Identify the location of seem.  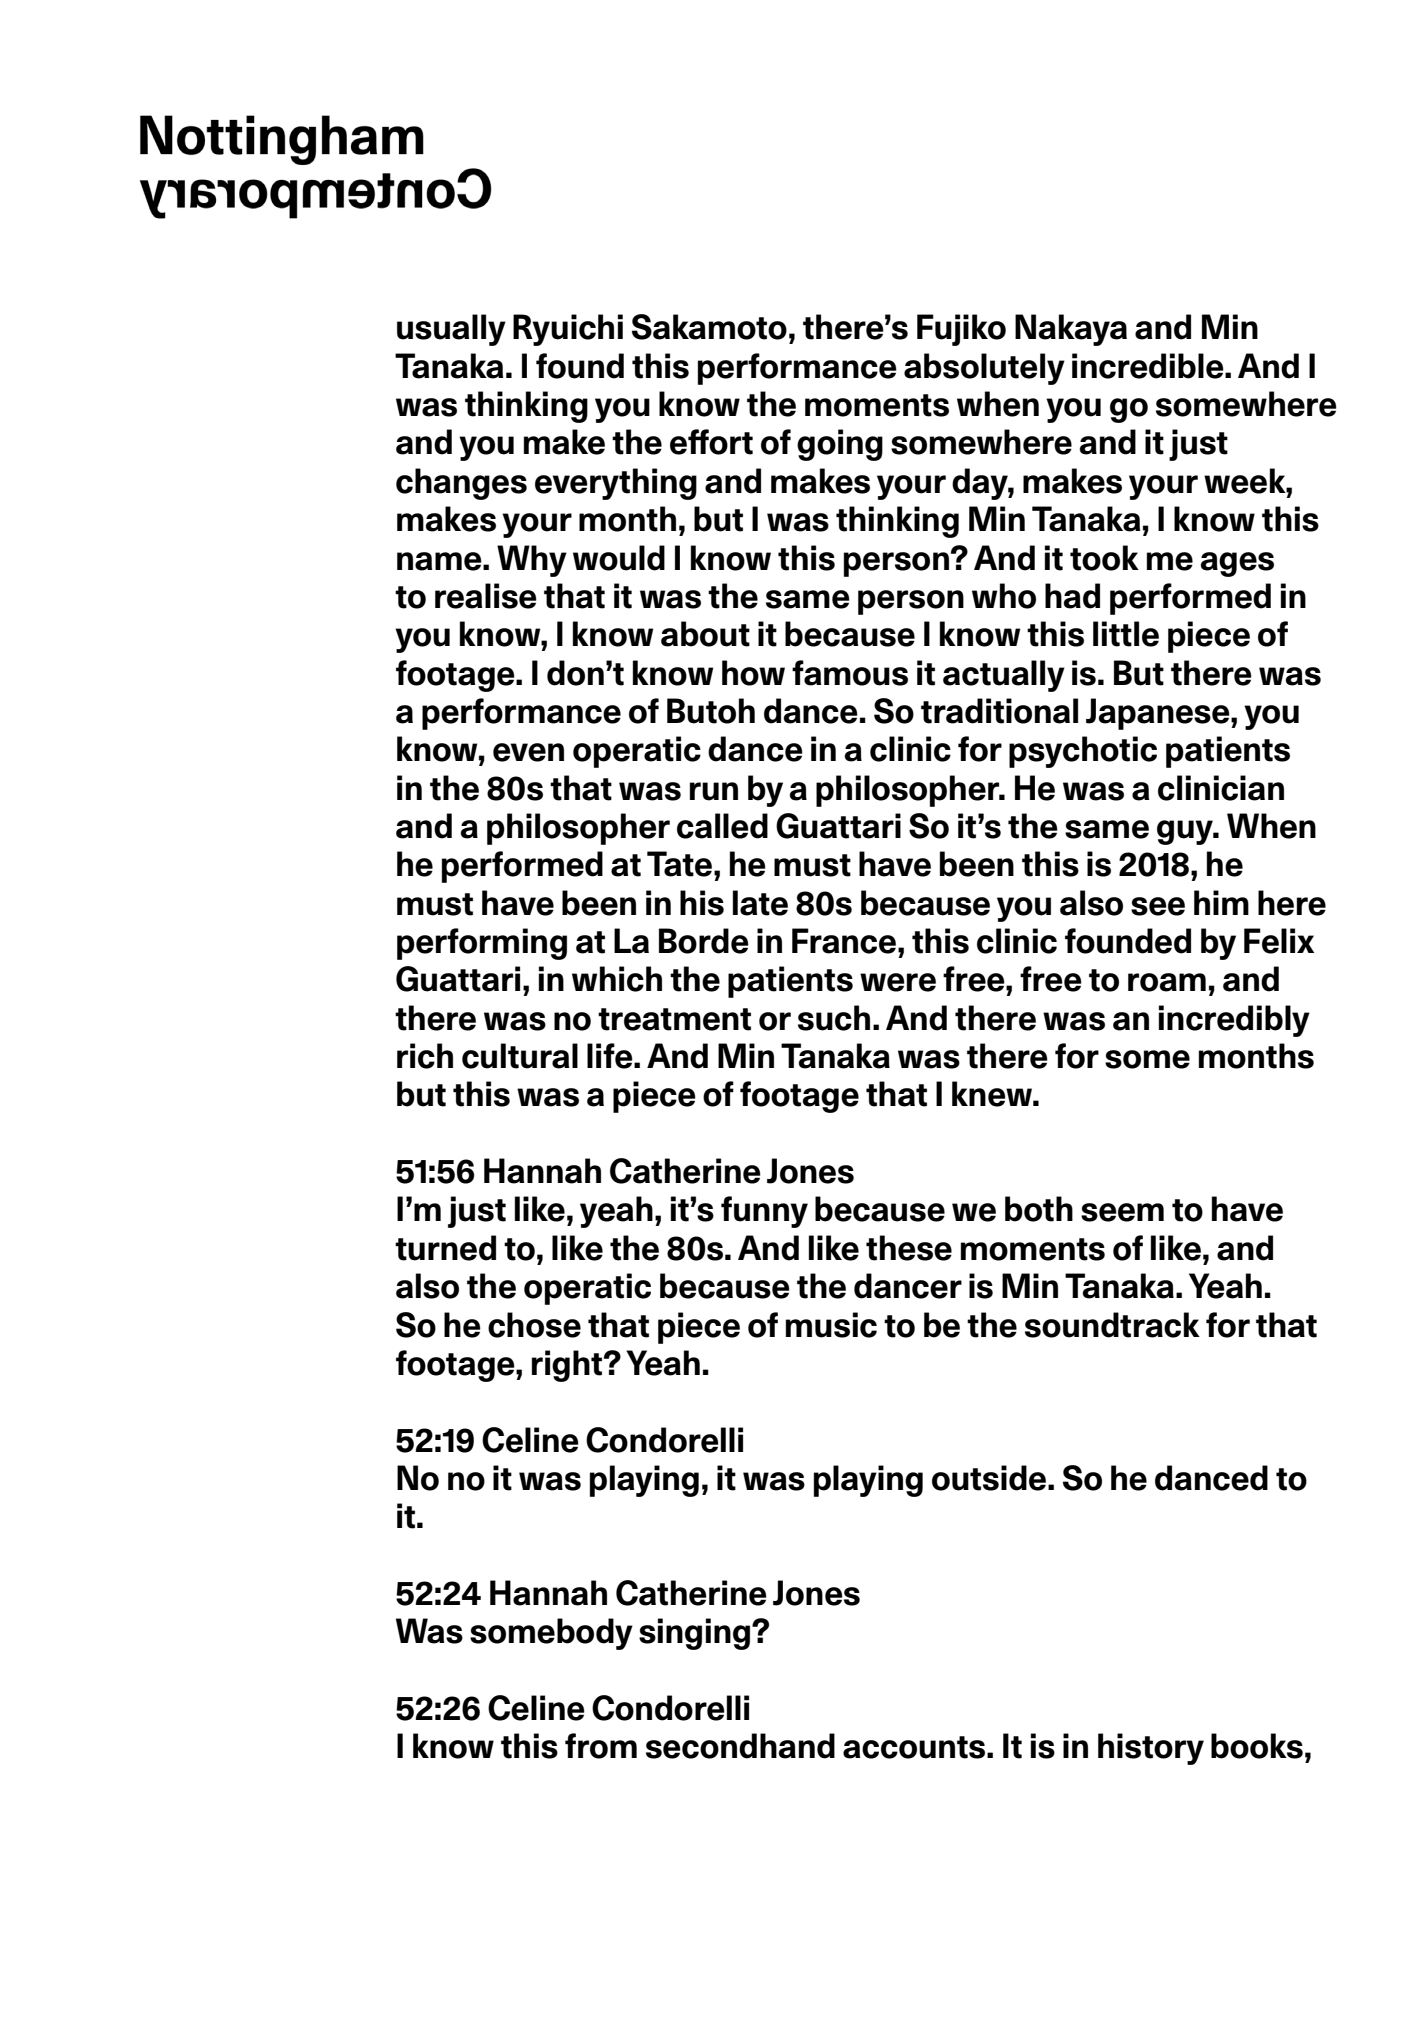
(1122, 1212).
